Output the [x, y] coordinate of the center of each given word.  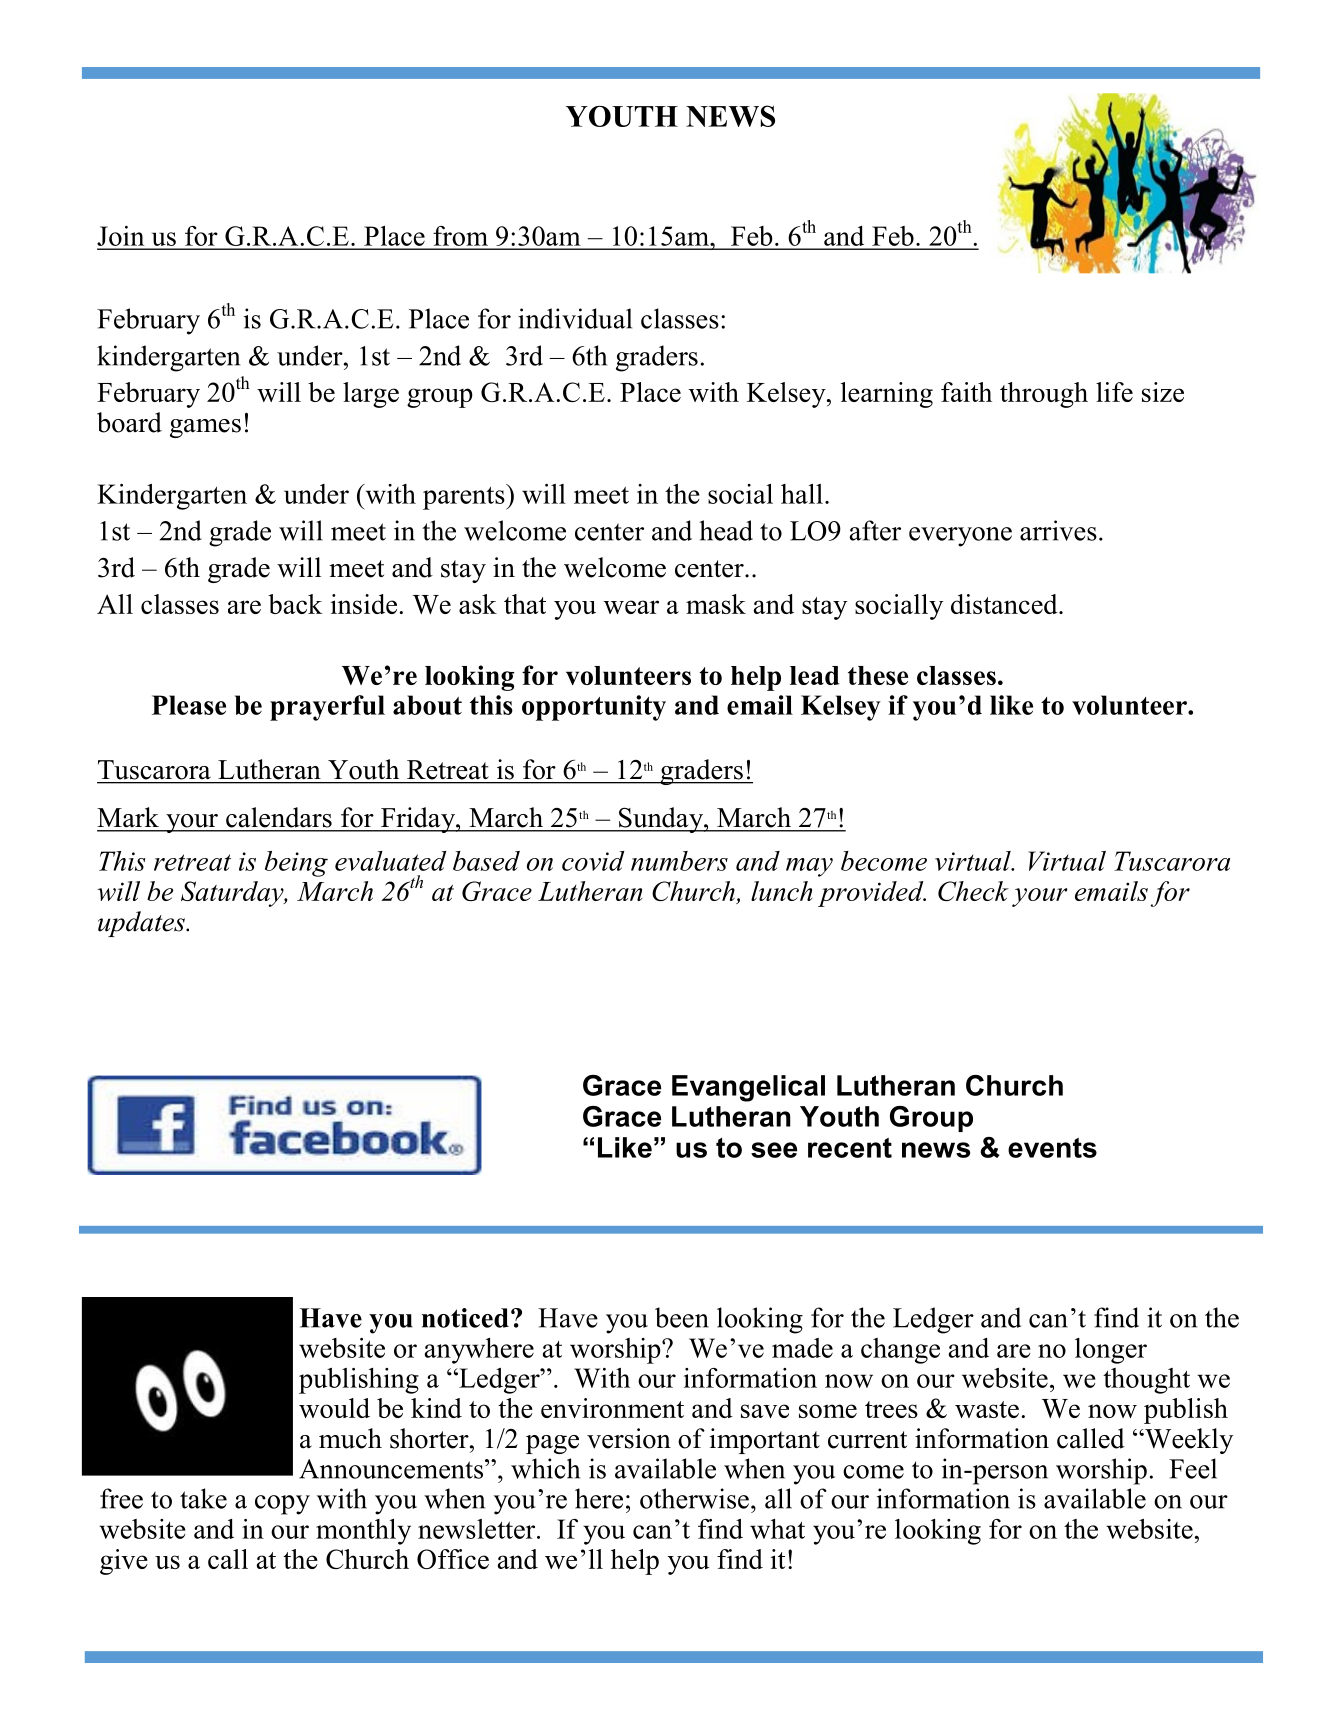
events [1052, 1148]
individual [575, 318]
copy [282, 1505]
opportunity [594, 708]
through [1044, 395]
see [774, 1150]
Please [189, 705]
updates [142, 924]
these [878, 675]
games [205, 428]
